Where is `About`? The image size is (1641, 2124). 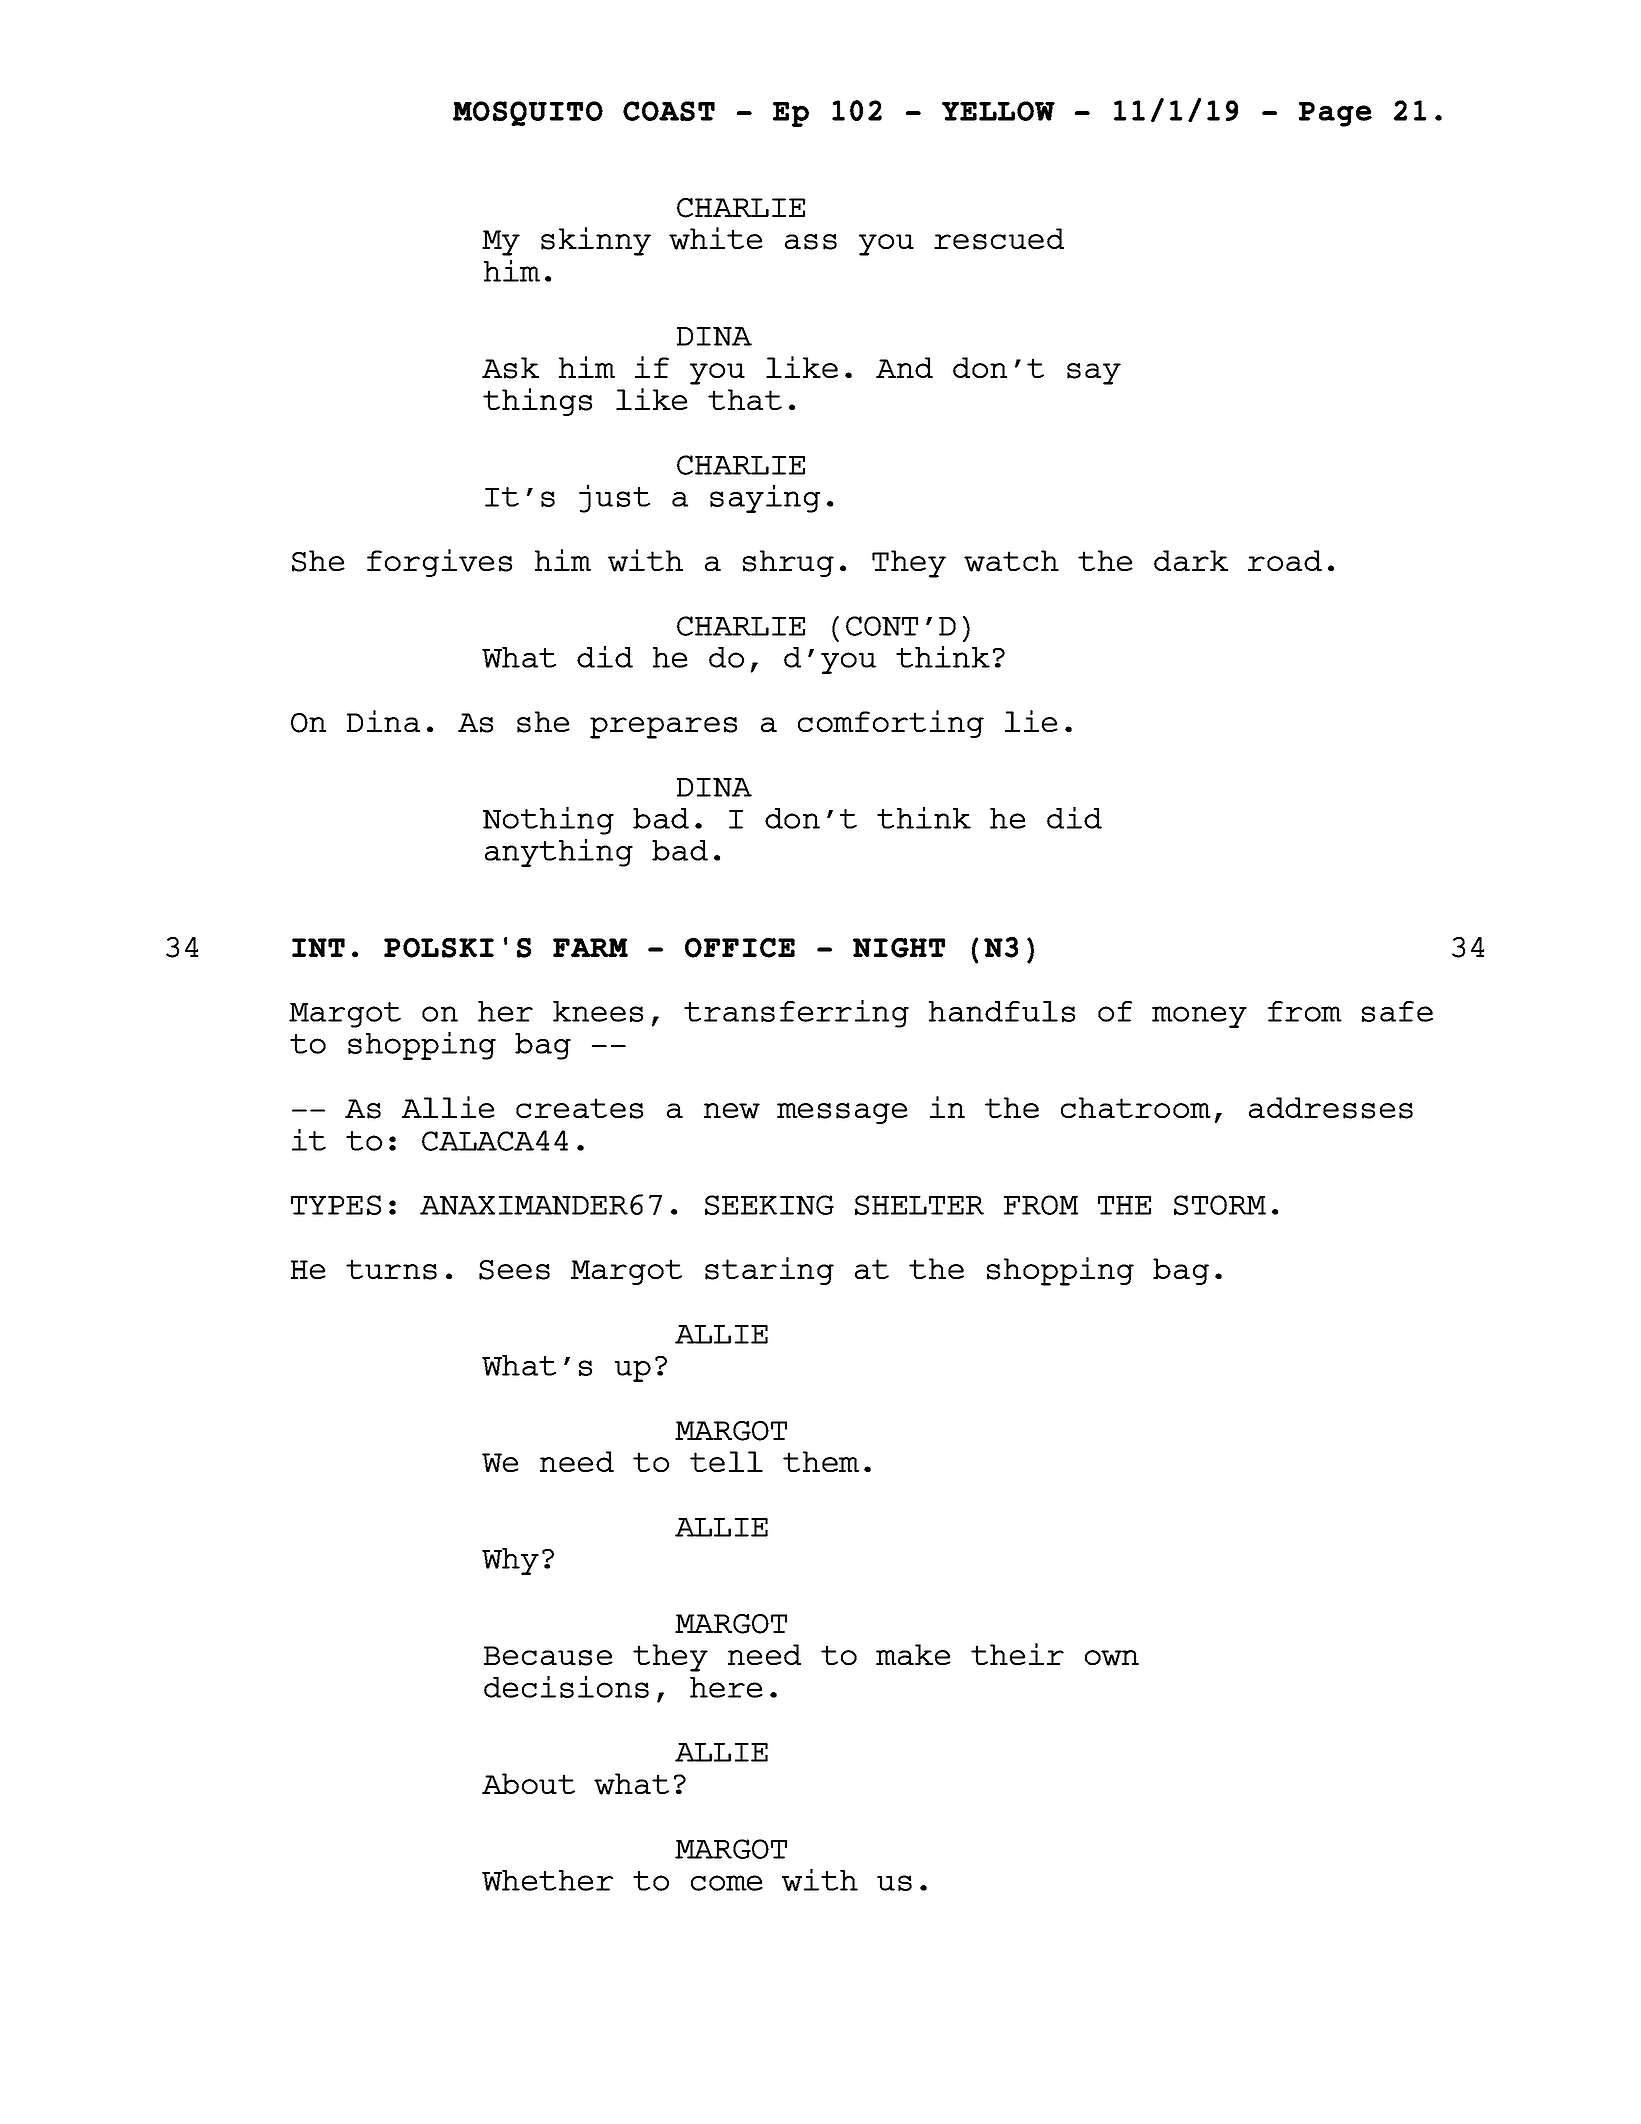 About is located at coordinates (528, 1784).
